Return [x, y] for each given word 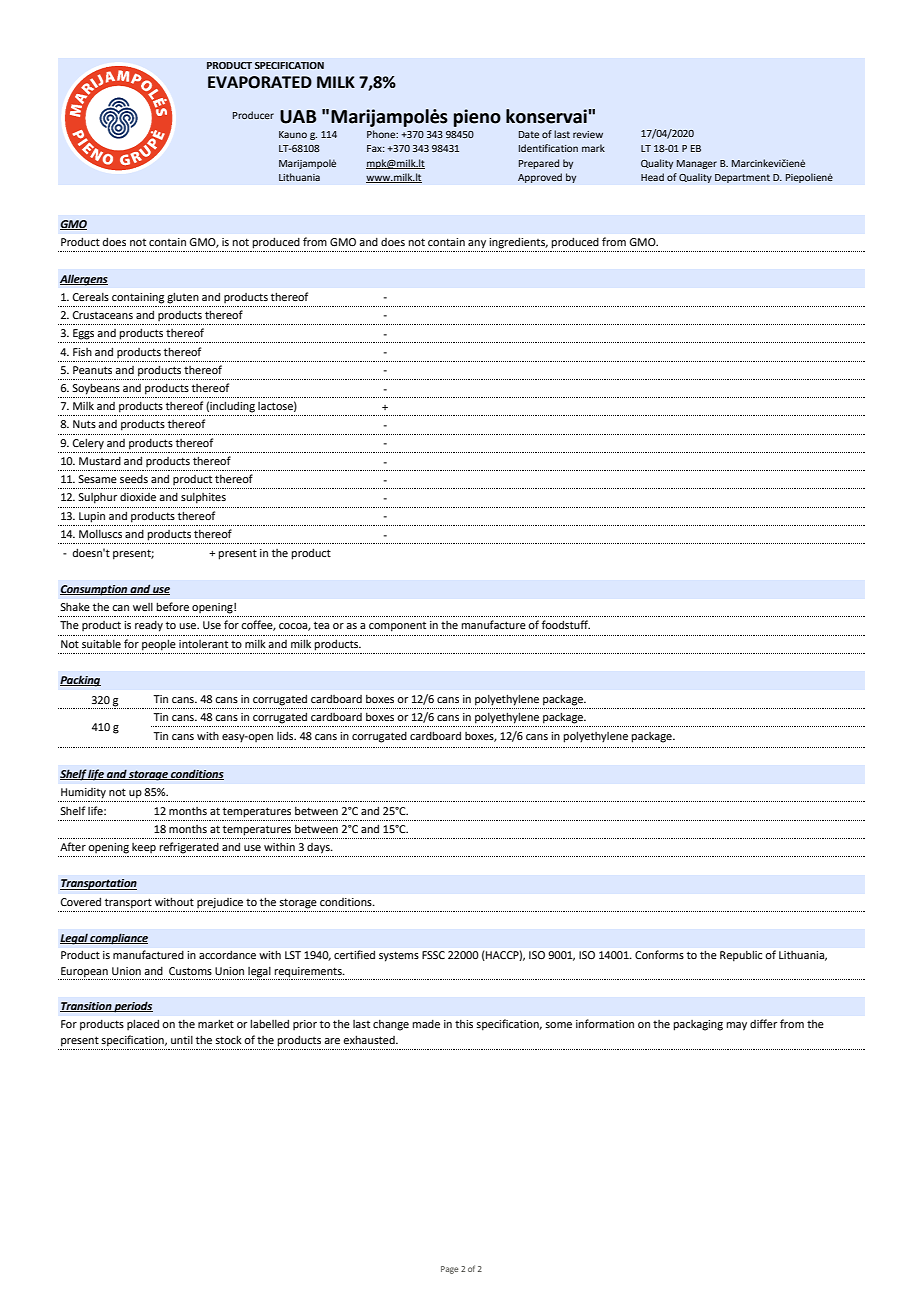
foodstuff [566, 624]
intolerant [203, 644]
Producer [253, 115]
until [182, 1040]
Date [529, 134]
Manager [697, 164]
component [397, 627]
